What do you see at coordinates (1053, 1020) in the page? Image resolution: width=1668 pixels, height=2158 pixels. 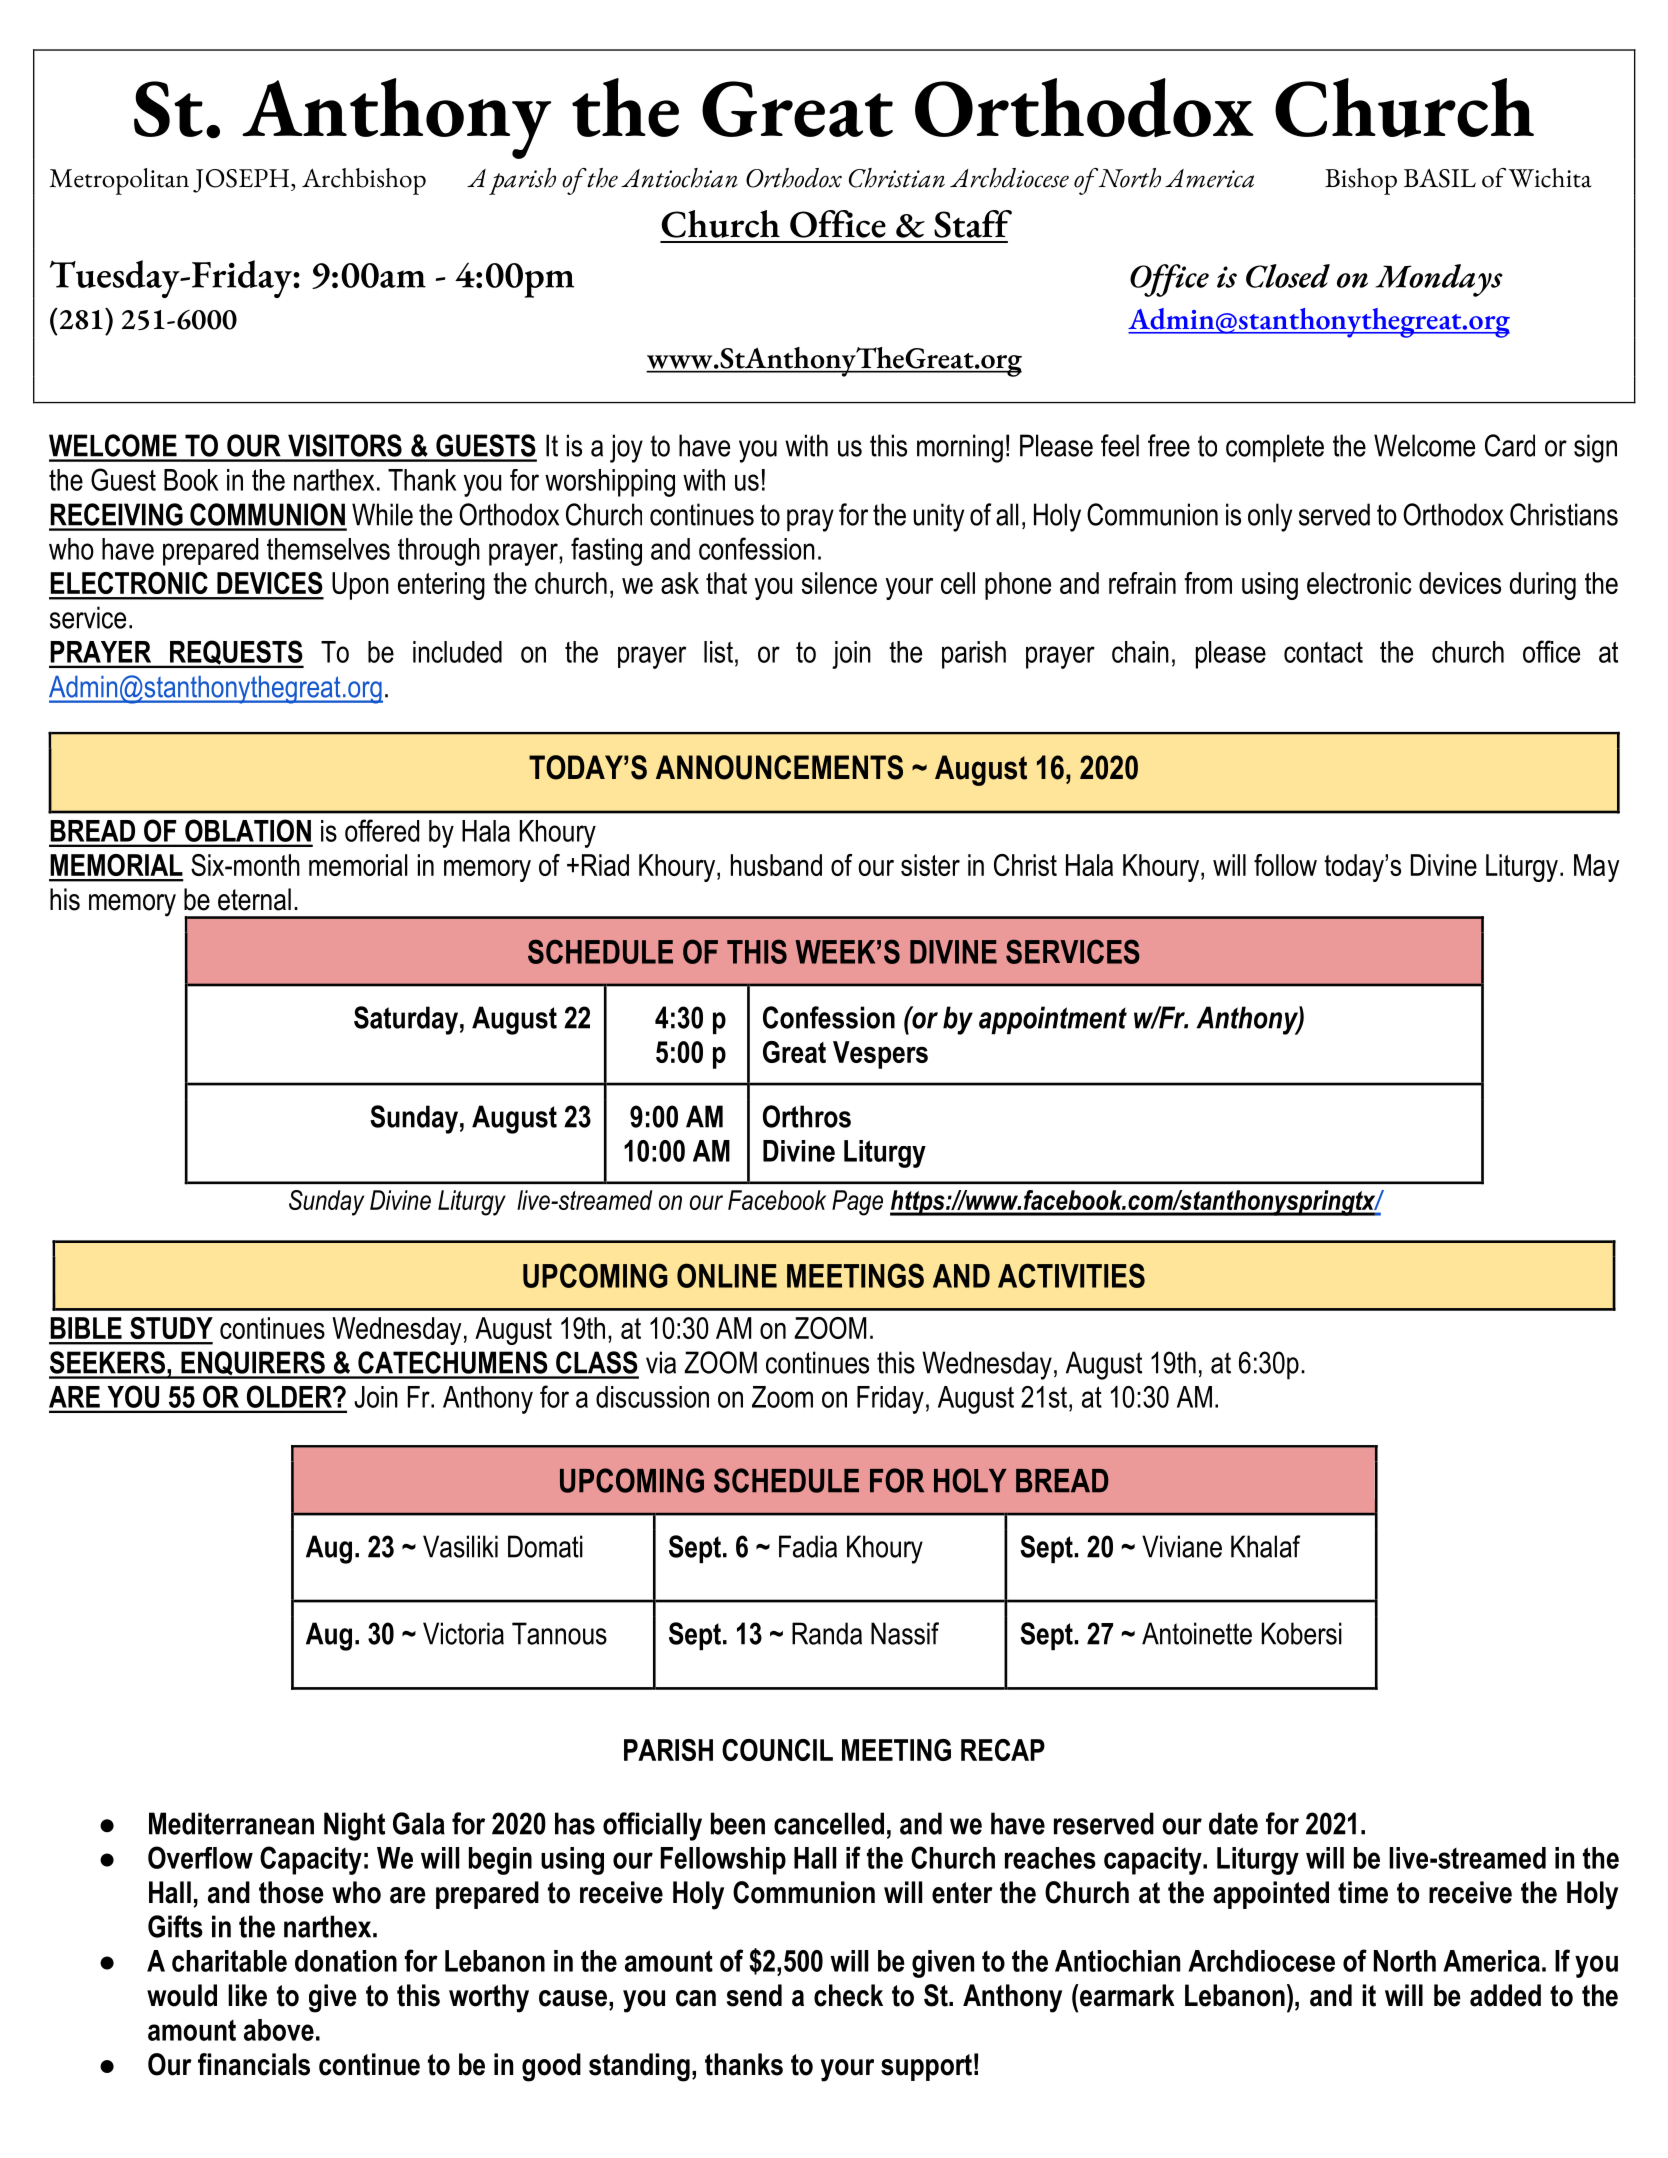 I see `appointment` at bounding box center [1053, 1020].
